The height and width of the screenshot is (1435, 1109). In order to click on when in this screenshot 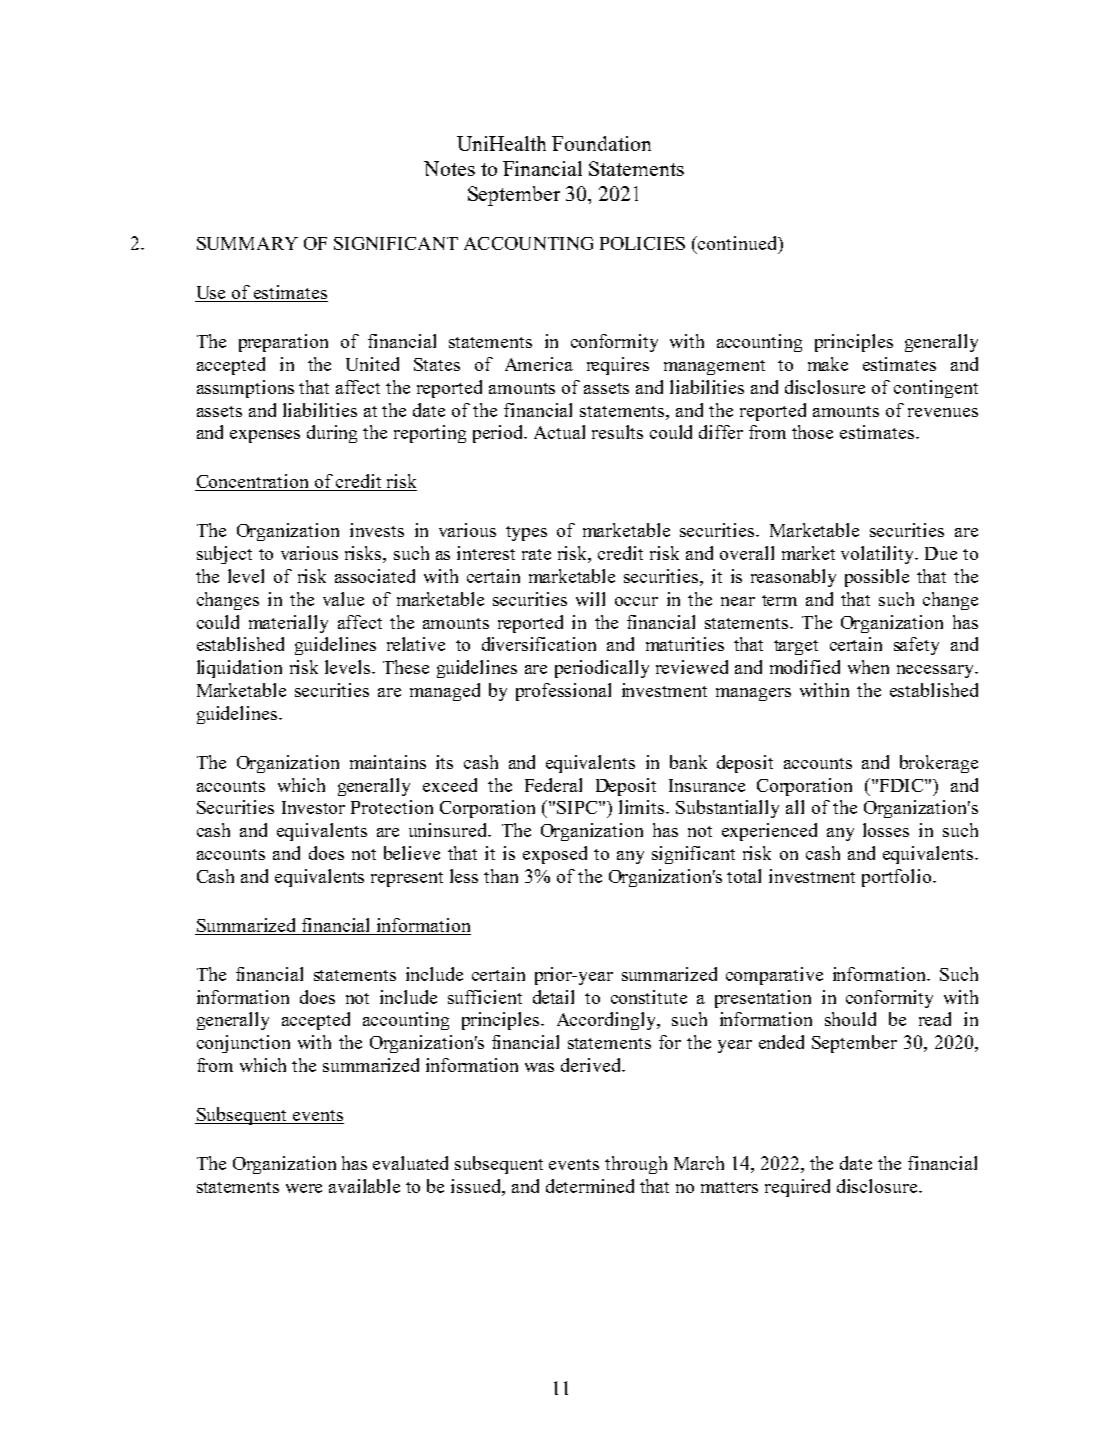, I will do `click(868, 667)`.
